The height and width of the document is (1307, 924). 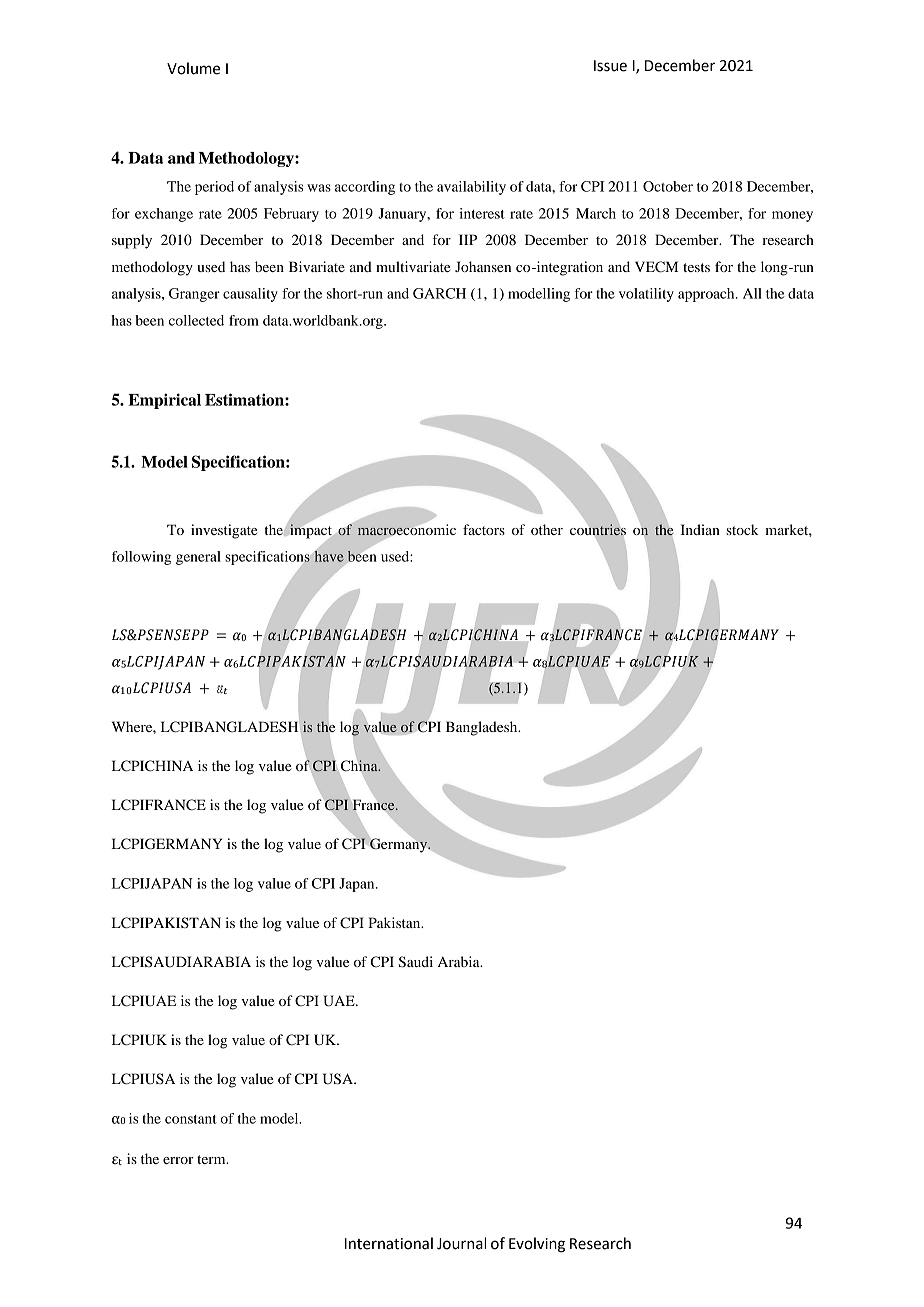 I want to click on Journal, so click(x=461, y=1243).
